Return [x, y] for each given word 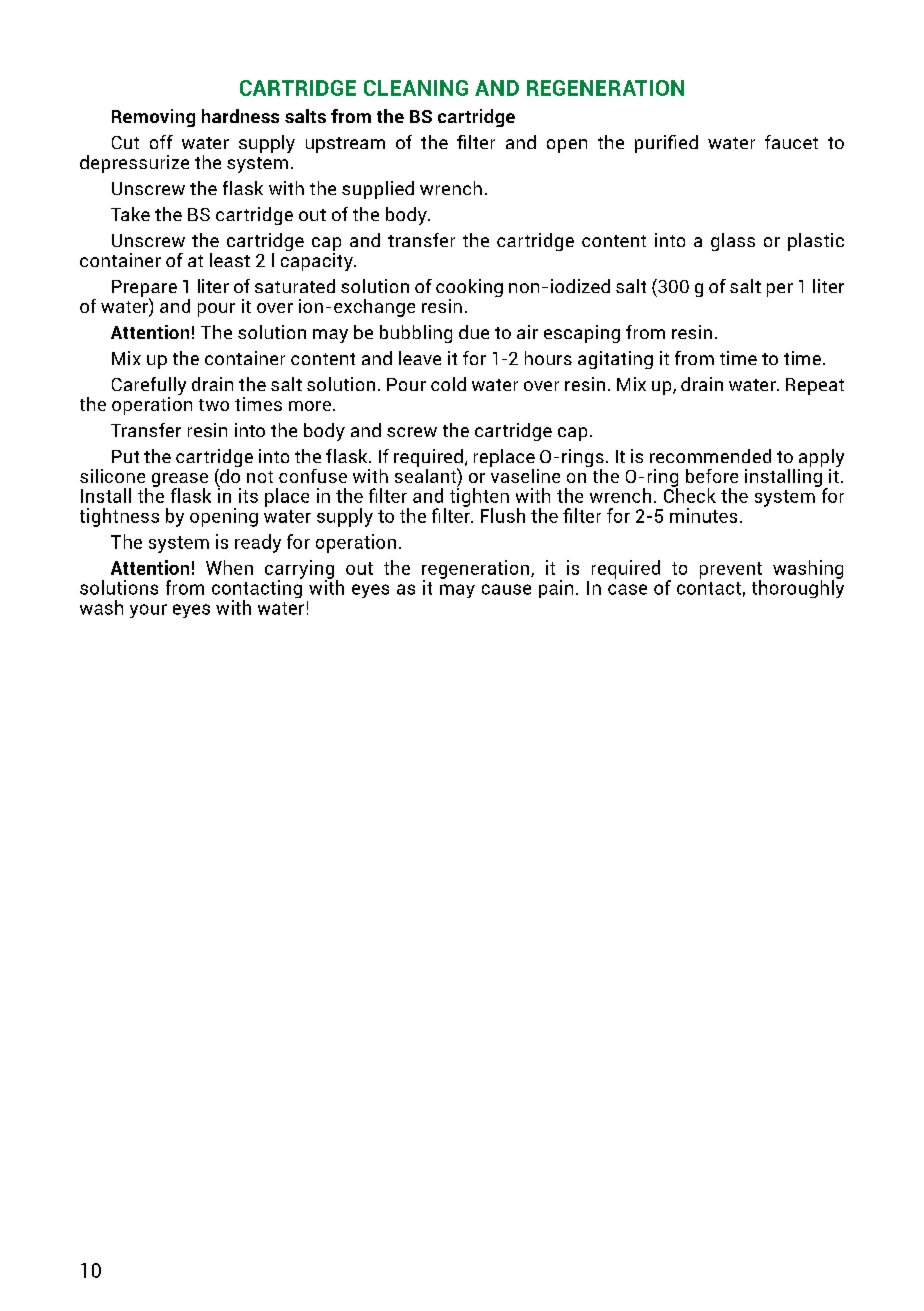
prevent [731, 571]
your [148, 611]
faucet [791, 142]
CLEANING [416, 88]
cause [506, 589]
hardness [240, 116]
